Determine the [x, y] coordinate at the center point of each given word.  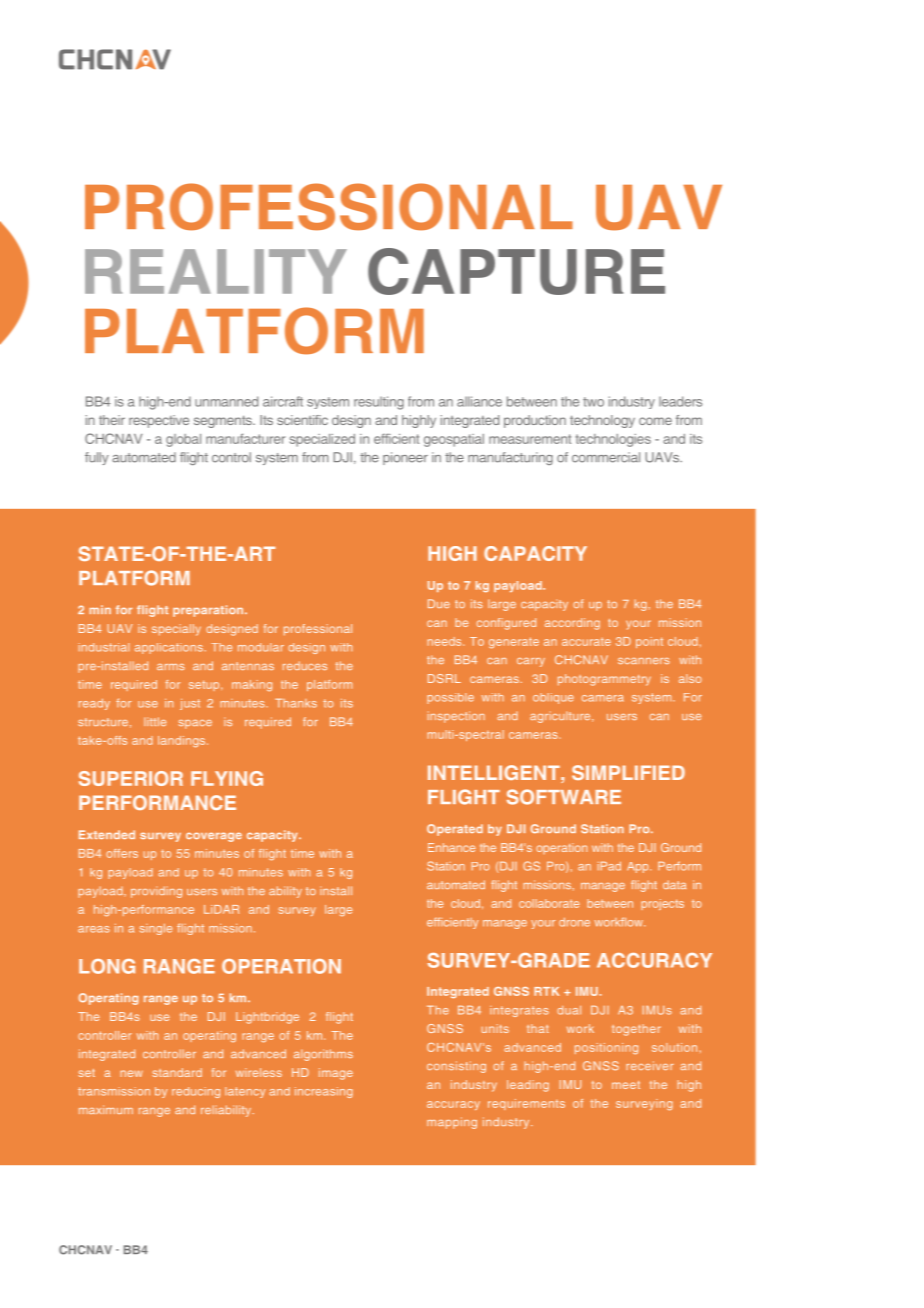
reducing [196, 1092]
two [593, 402]
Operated [455, 830]
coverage [214, 837]
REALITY [216, 271]
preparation [209, 611]
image [336, 1074]
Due [439, 603]
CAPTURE [516, 271]
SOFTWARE [564, 797]
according [572, 624]
